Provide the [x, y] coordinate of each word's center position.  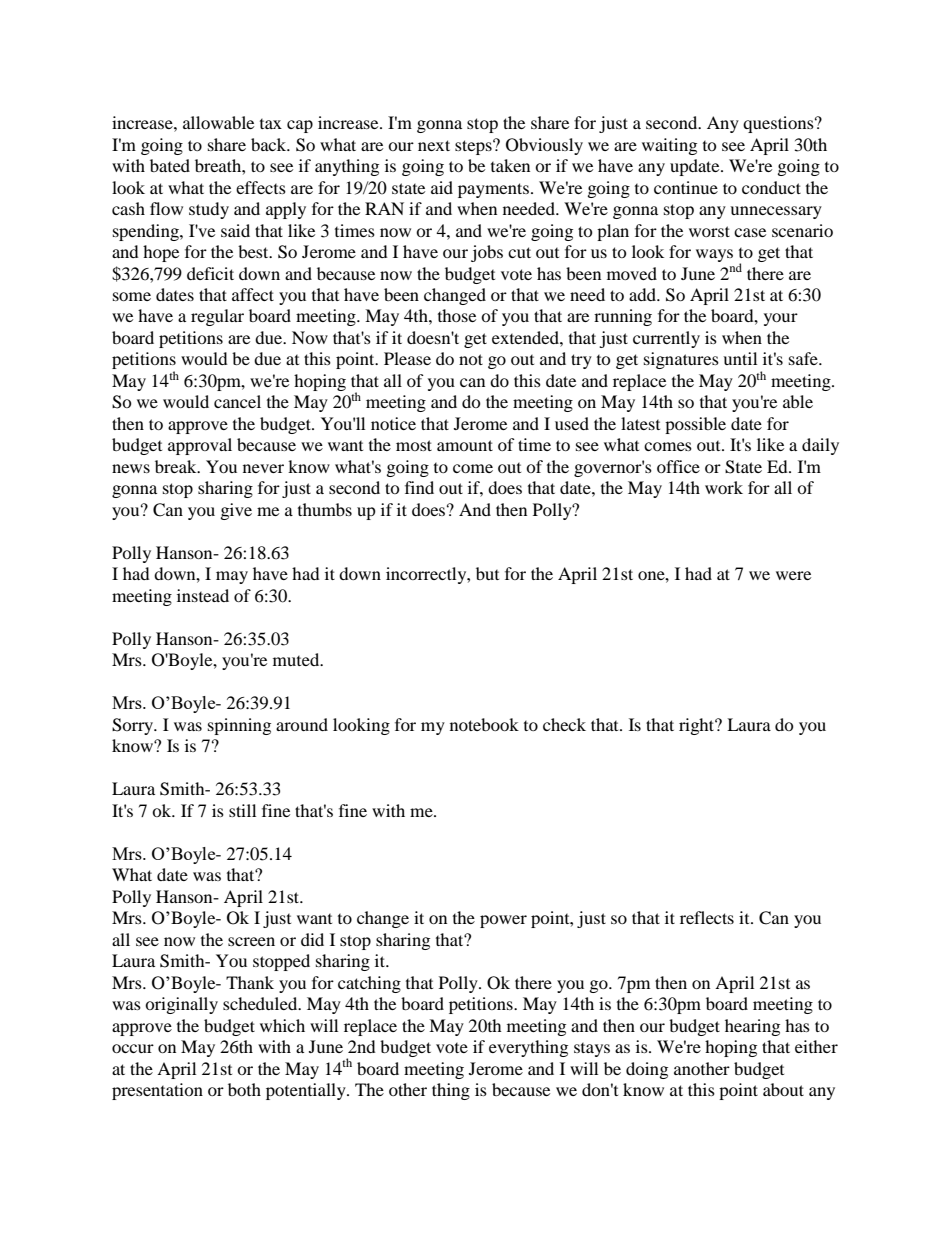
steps [474, 147]
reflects [707, 917]
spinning [239, 726]
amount [465, 445]
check [564, 724]
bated [170, 165]
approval [200, 446]
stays [592, 1050]
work [724, 487]
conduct [771, 187]
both [244, 1089]
